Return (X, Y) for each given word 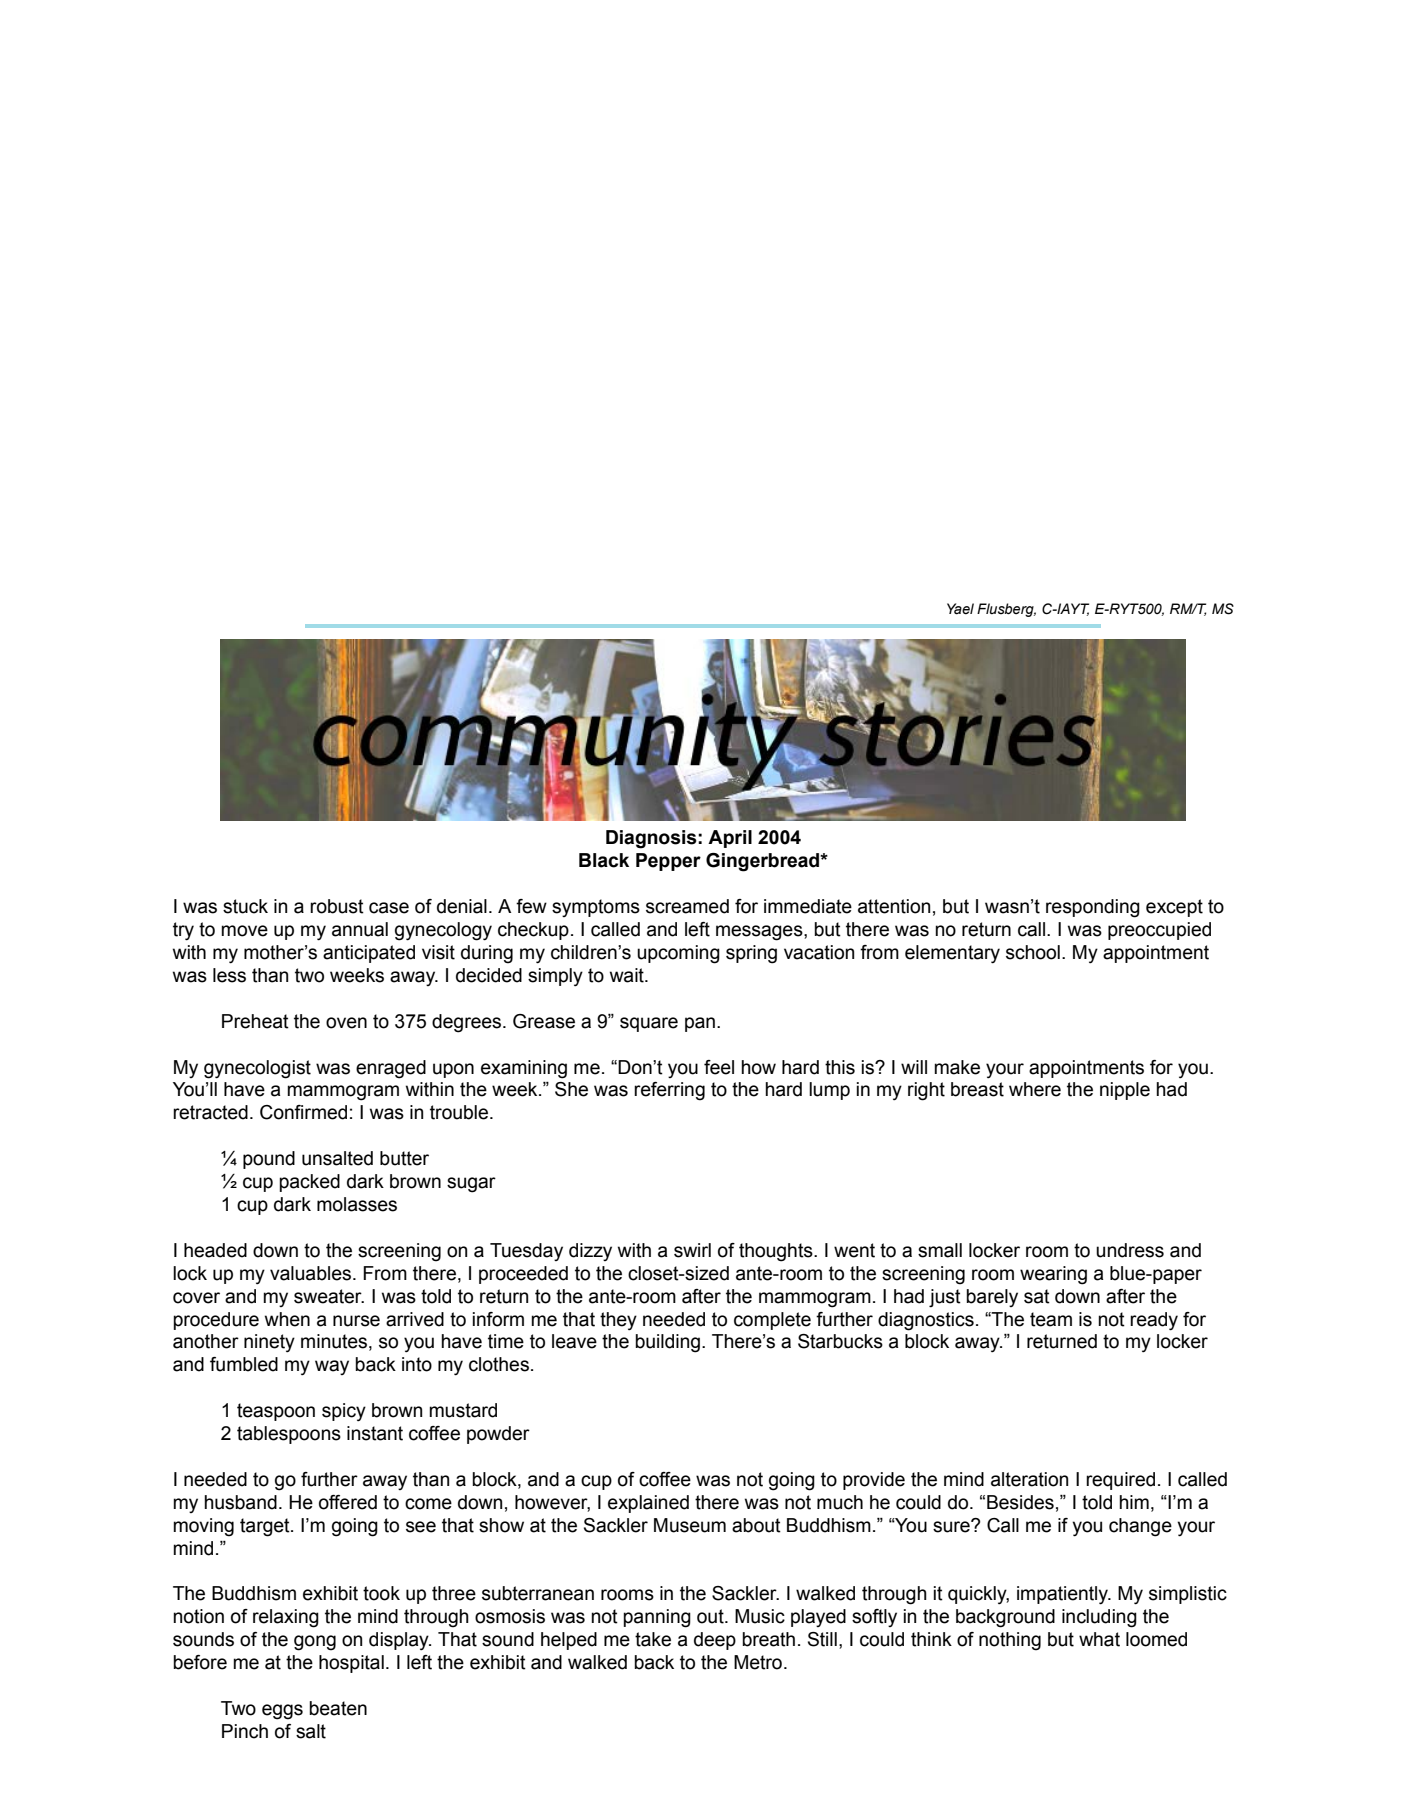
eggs (282, 1712)
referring (669, 1091)
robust (337, 906)
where (1035, 1089)
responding (1093, 908)
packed (309, 1183)
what (1099, 1639)
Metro (758, 1662)
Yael (960, 609)
